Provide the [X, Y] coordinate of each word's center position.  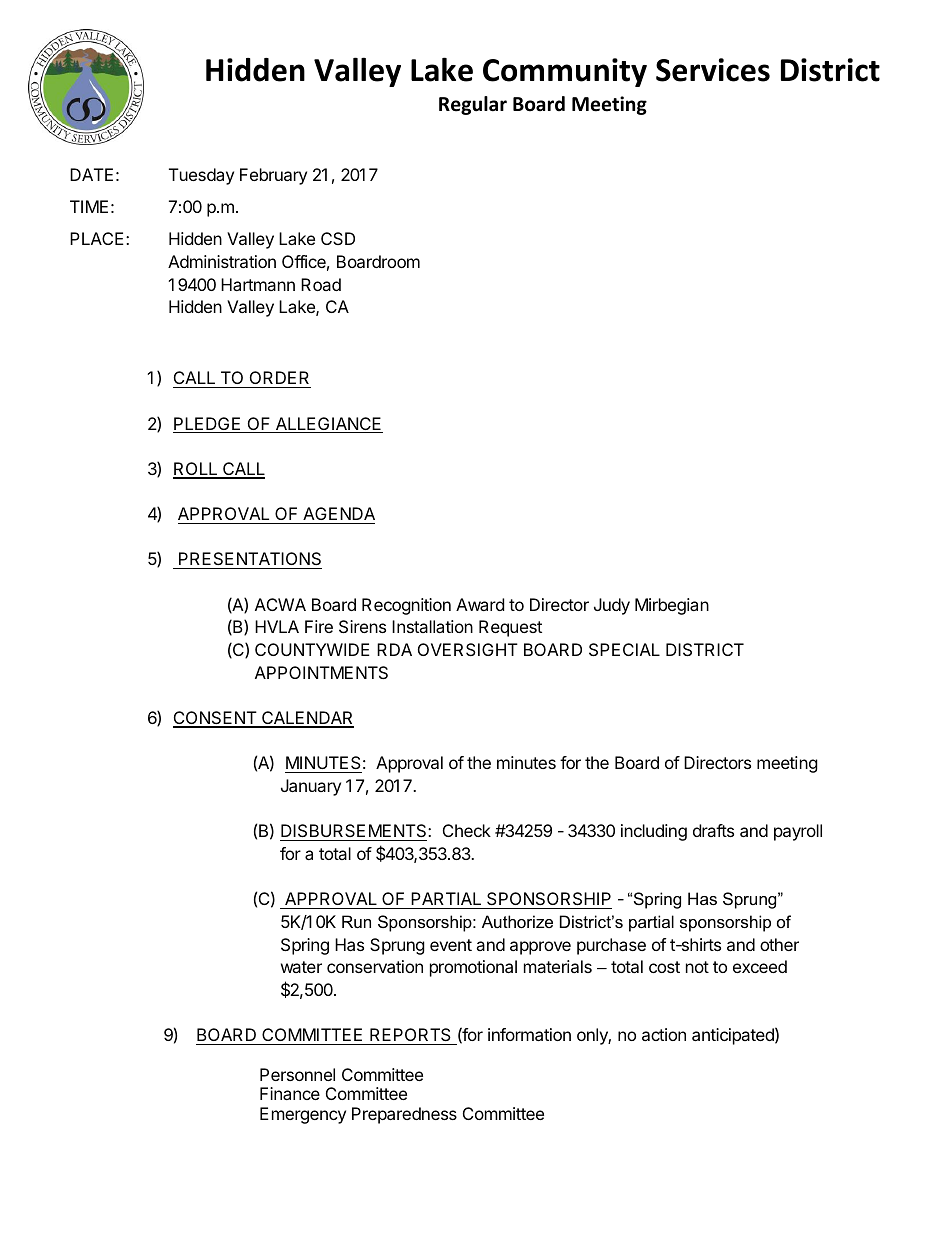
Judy [612, 606]
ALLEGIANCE [328, 425]
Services [713, 70]
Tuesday [201, 176]
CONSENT [216, 719]
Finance [290, 1093]
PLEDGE [208, 425]
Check [467, 830]
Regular [473, 105]
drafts [713, 830]
